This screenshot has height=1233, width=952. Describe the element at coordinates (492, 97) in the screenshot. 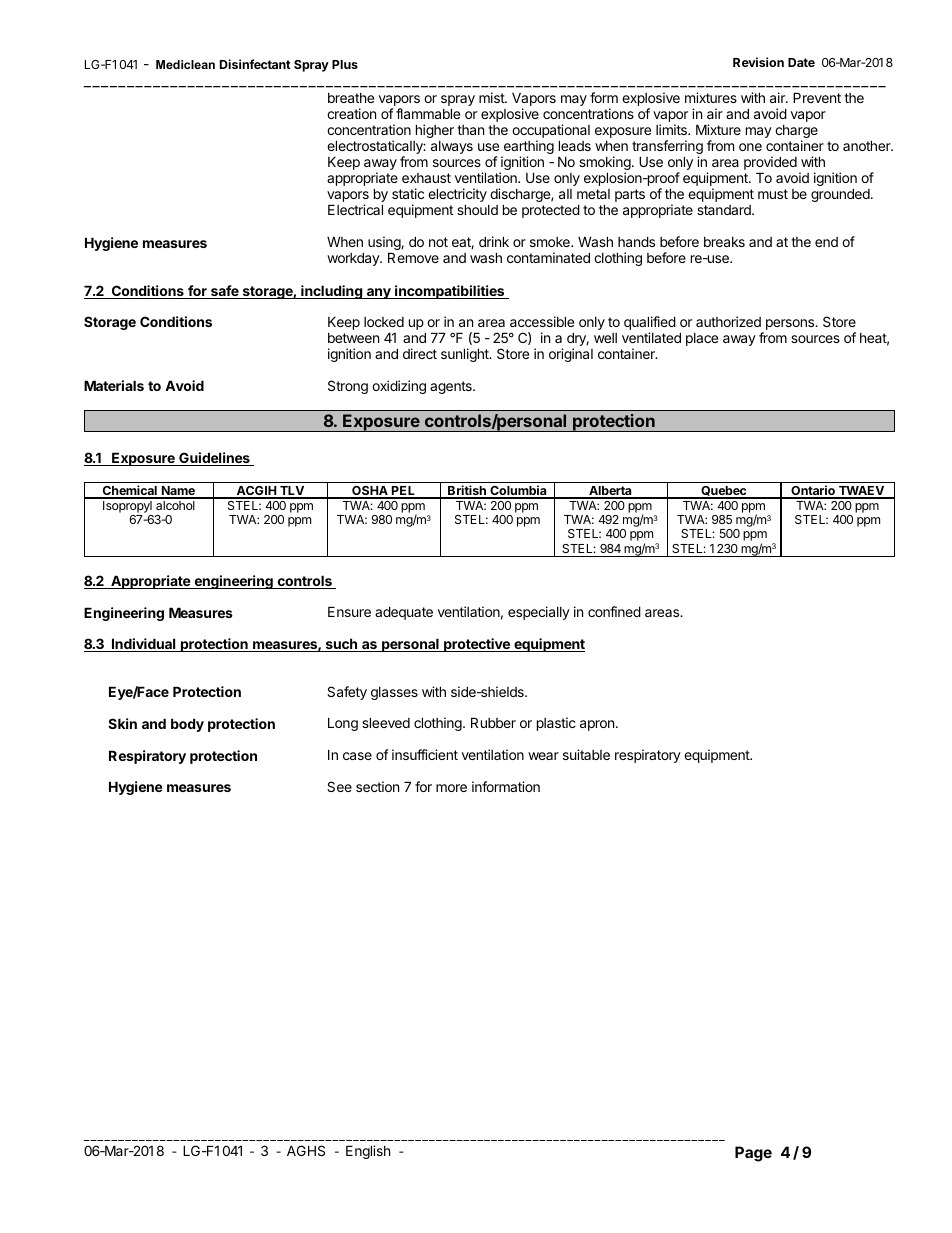

I see `mist` at that location.
